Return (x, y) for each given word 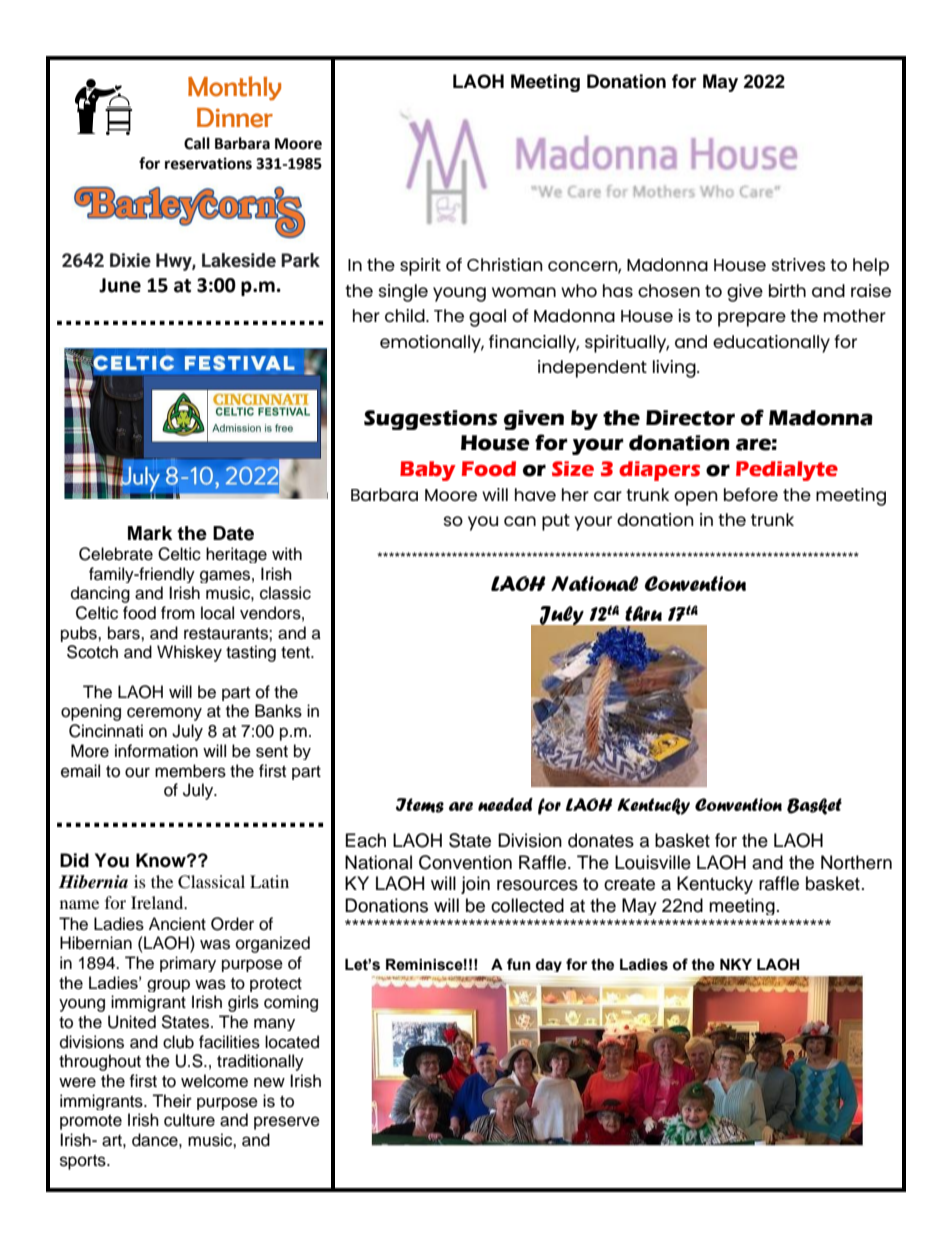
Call (197, 143)
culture (189, 1120)
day (549, 965)
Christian (505, 264)
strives (799, 264)
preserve (287, 1123)
